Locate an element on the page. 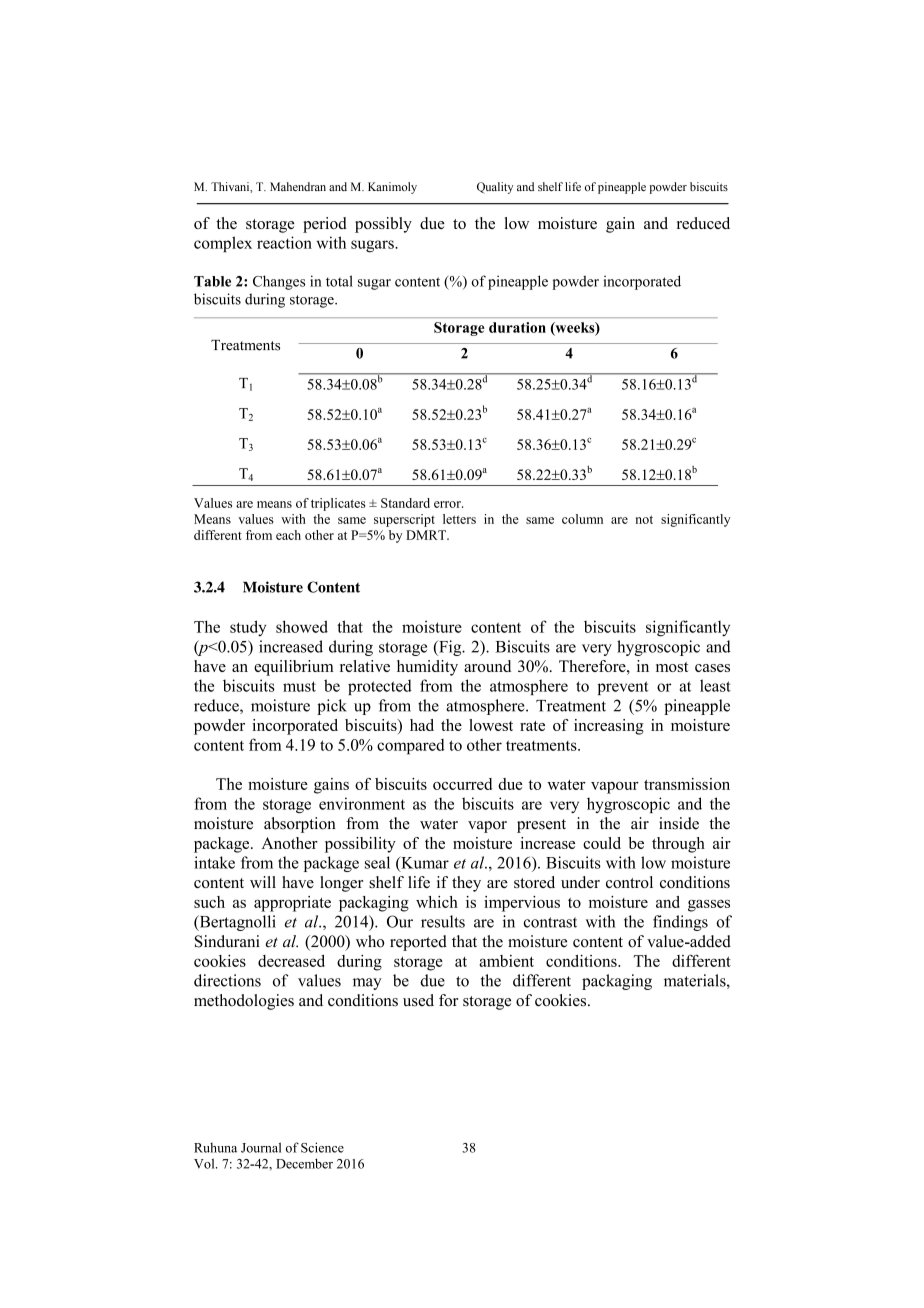 This document has width=924, height=1308. equilibrium is located at coordinates (294, 668).
